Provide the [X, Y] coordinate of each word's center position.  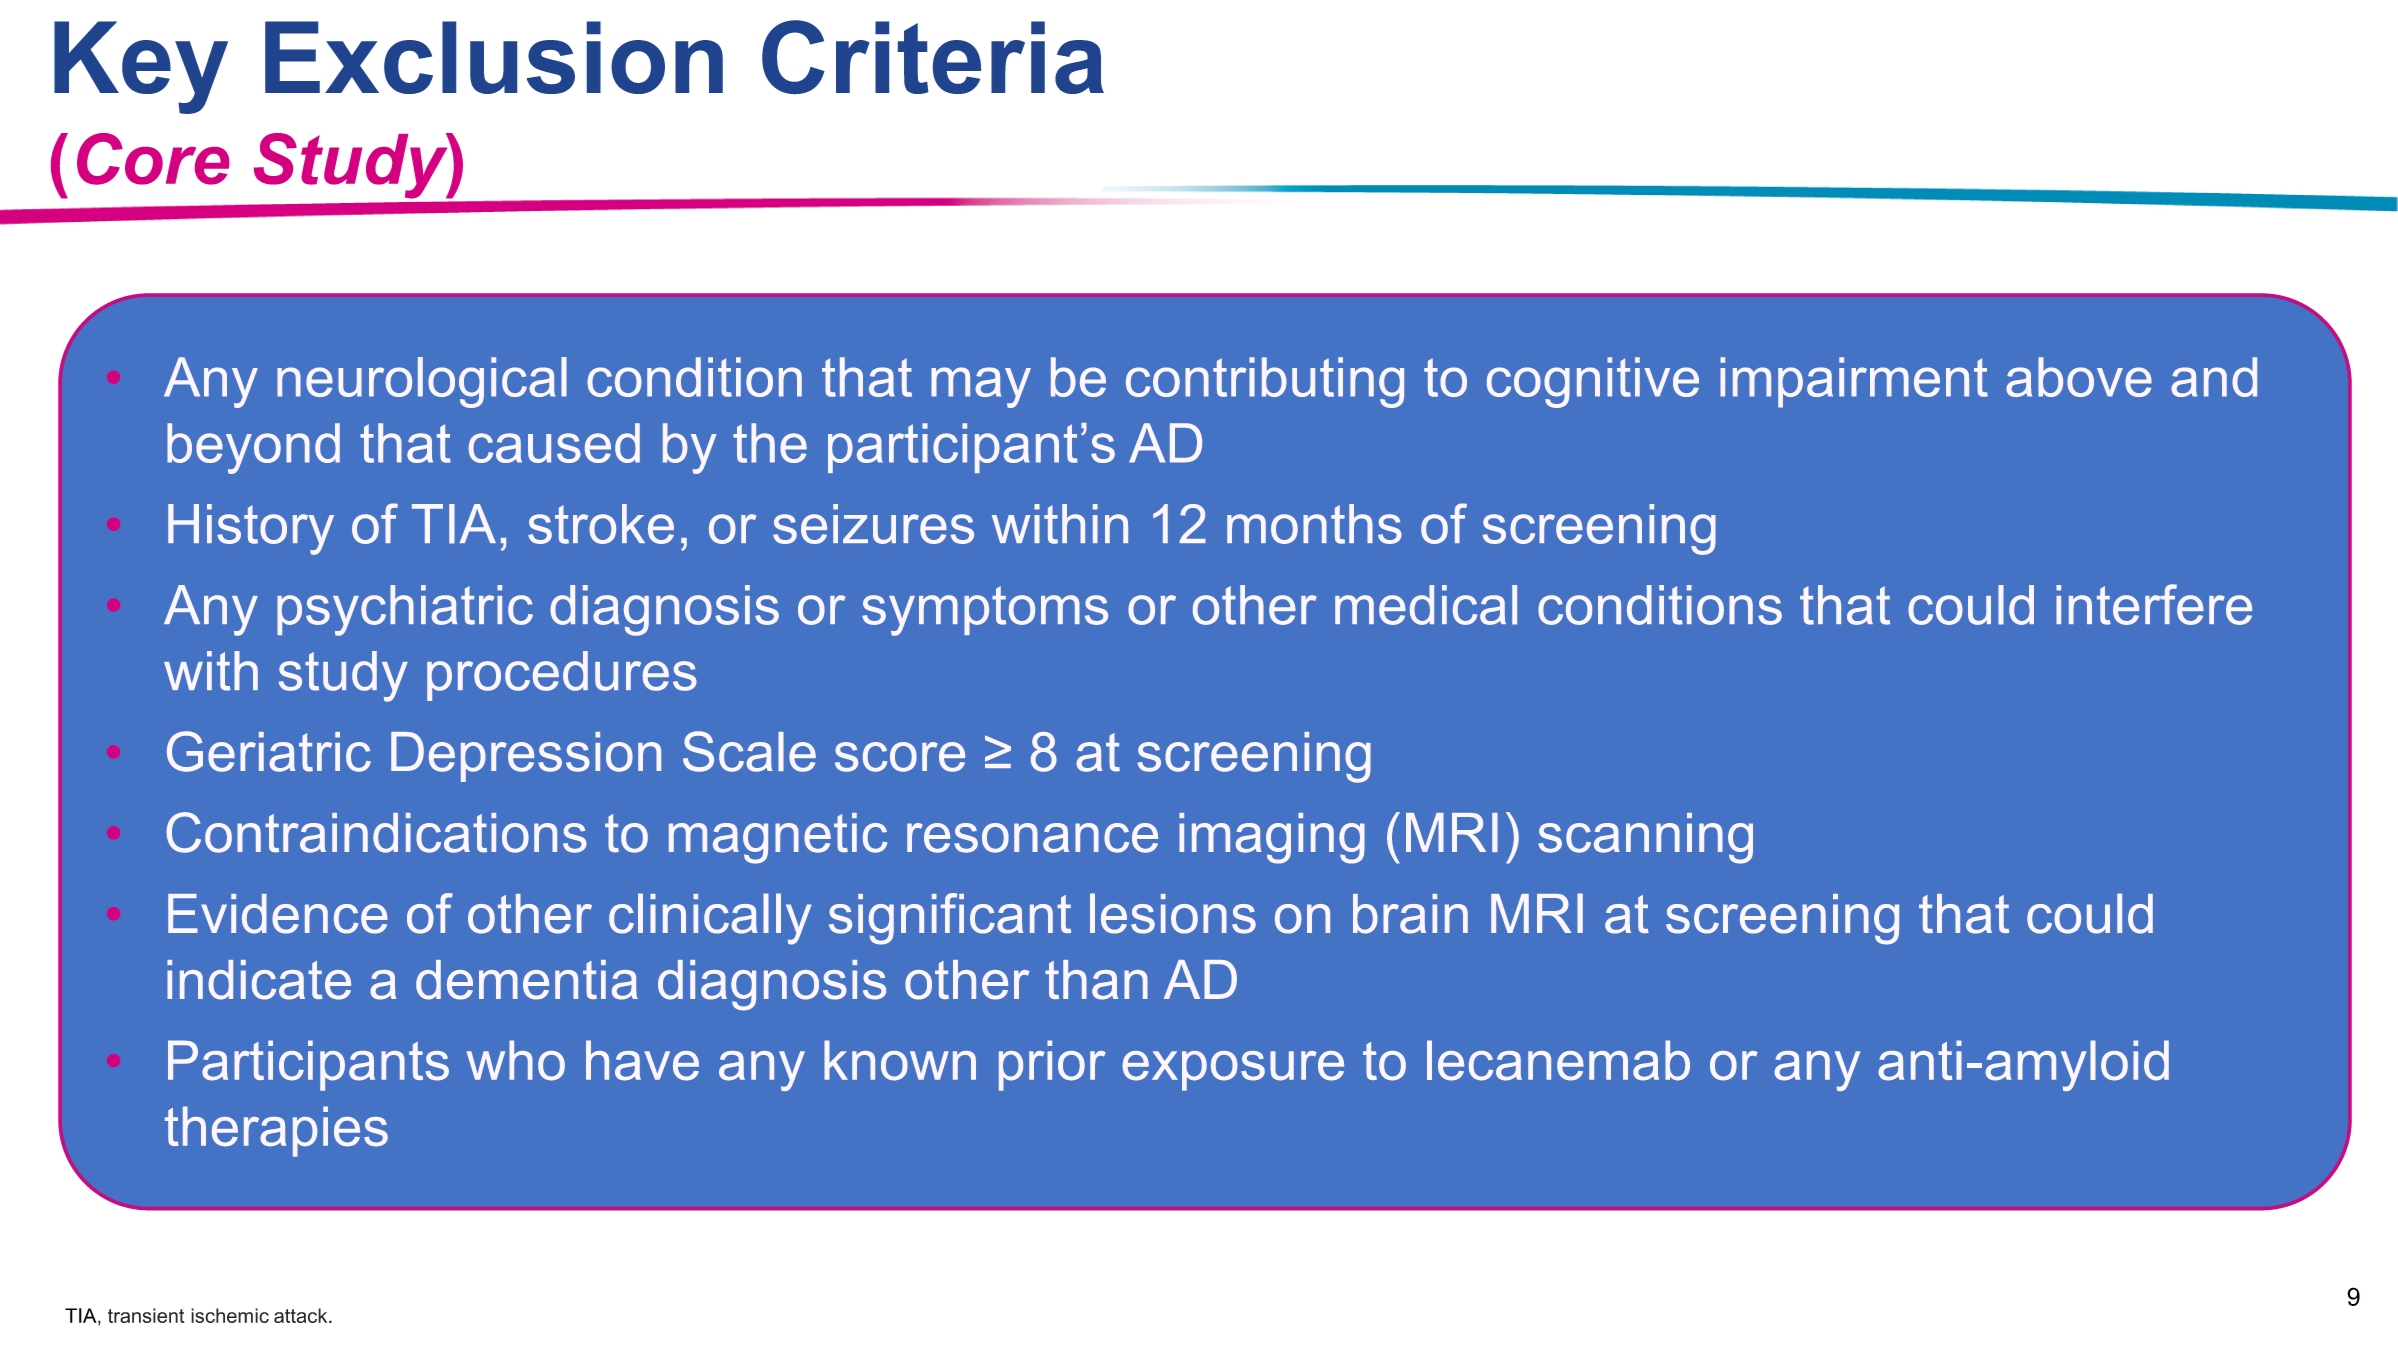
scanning [1645, 838]
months [1314, 524]
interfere [2154, 604]
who [516, 1060]
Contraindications [376, 832]
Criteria [933, 57]
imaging [1272, 838]
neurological [422, 382]
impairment [1854, 382]
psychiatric [405, 610]
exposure [1233, 1071]
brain [1410, 914]
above [2079, 377]
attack [302, 1315]
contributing [1265, 382]
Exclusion [494, 57]
